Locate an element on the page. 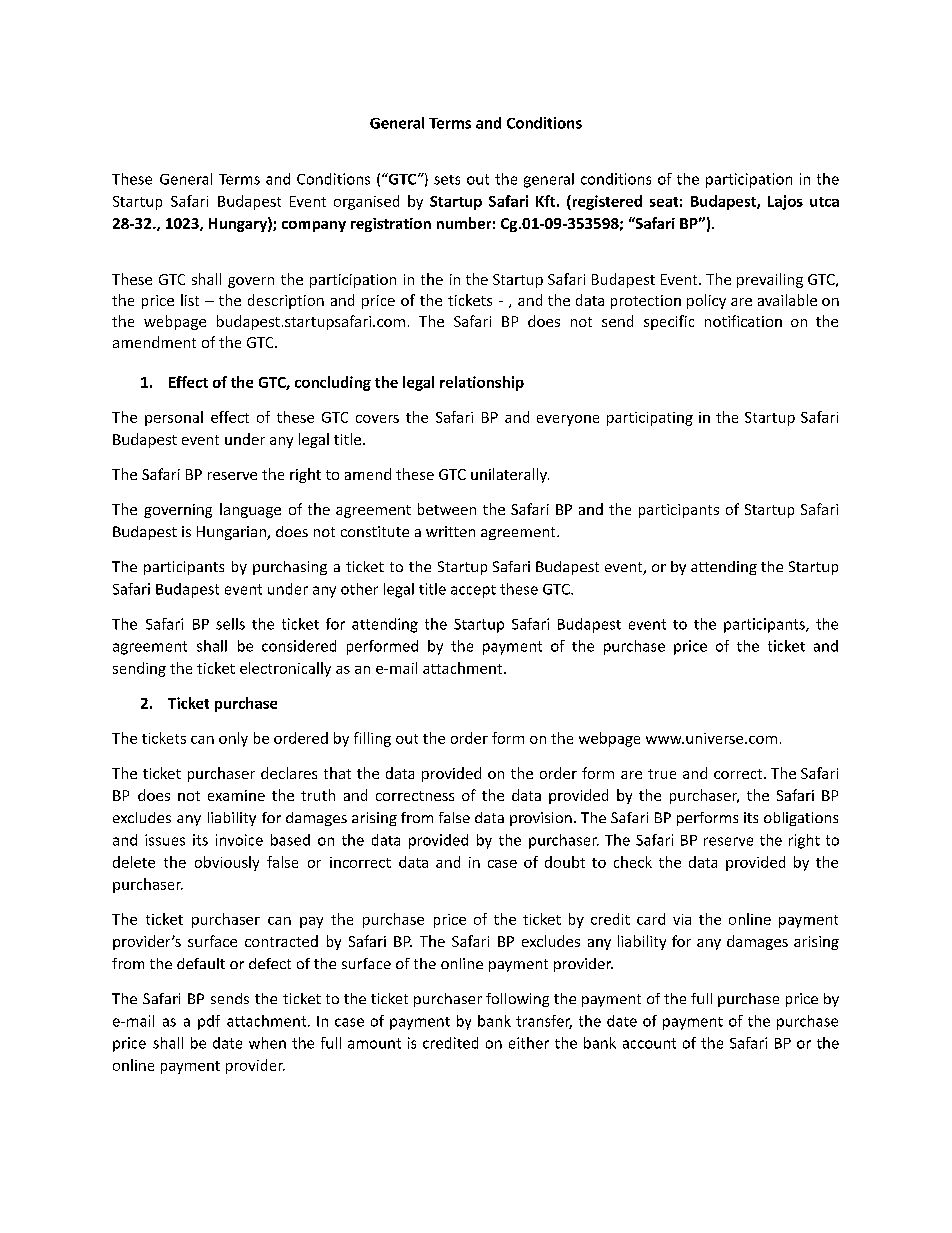 The image size is (952, 1233). pdf is located at coordinates (209, 1022).
